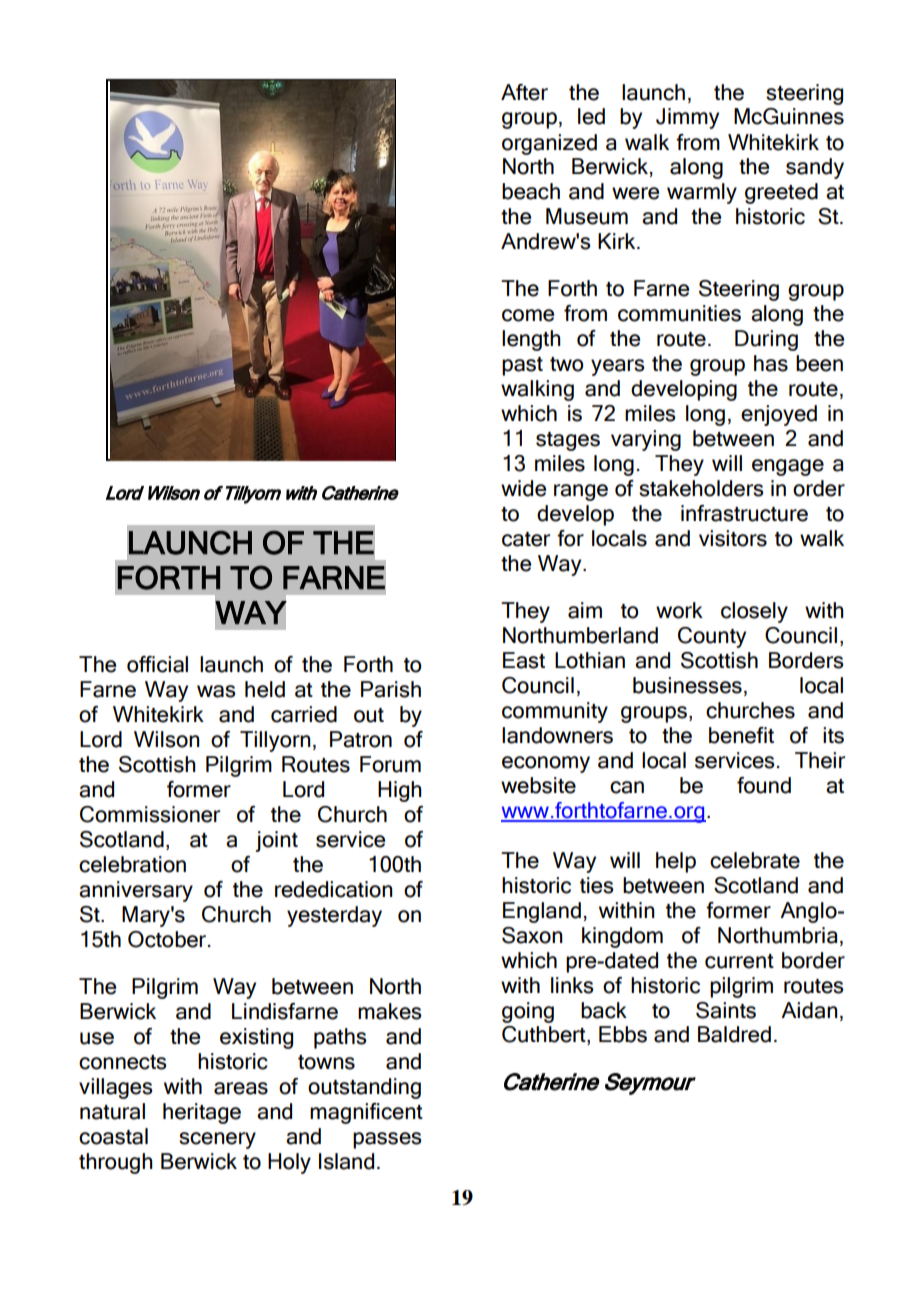 This screenshot has width=924, height=1313. What do you see at coordinates (523, 488) in the screenshot?
I see `wide` at bounding box center [523, 488].
